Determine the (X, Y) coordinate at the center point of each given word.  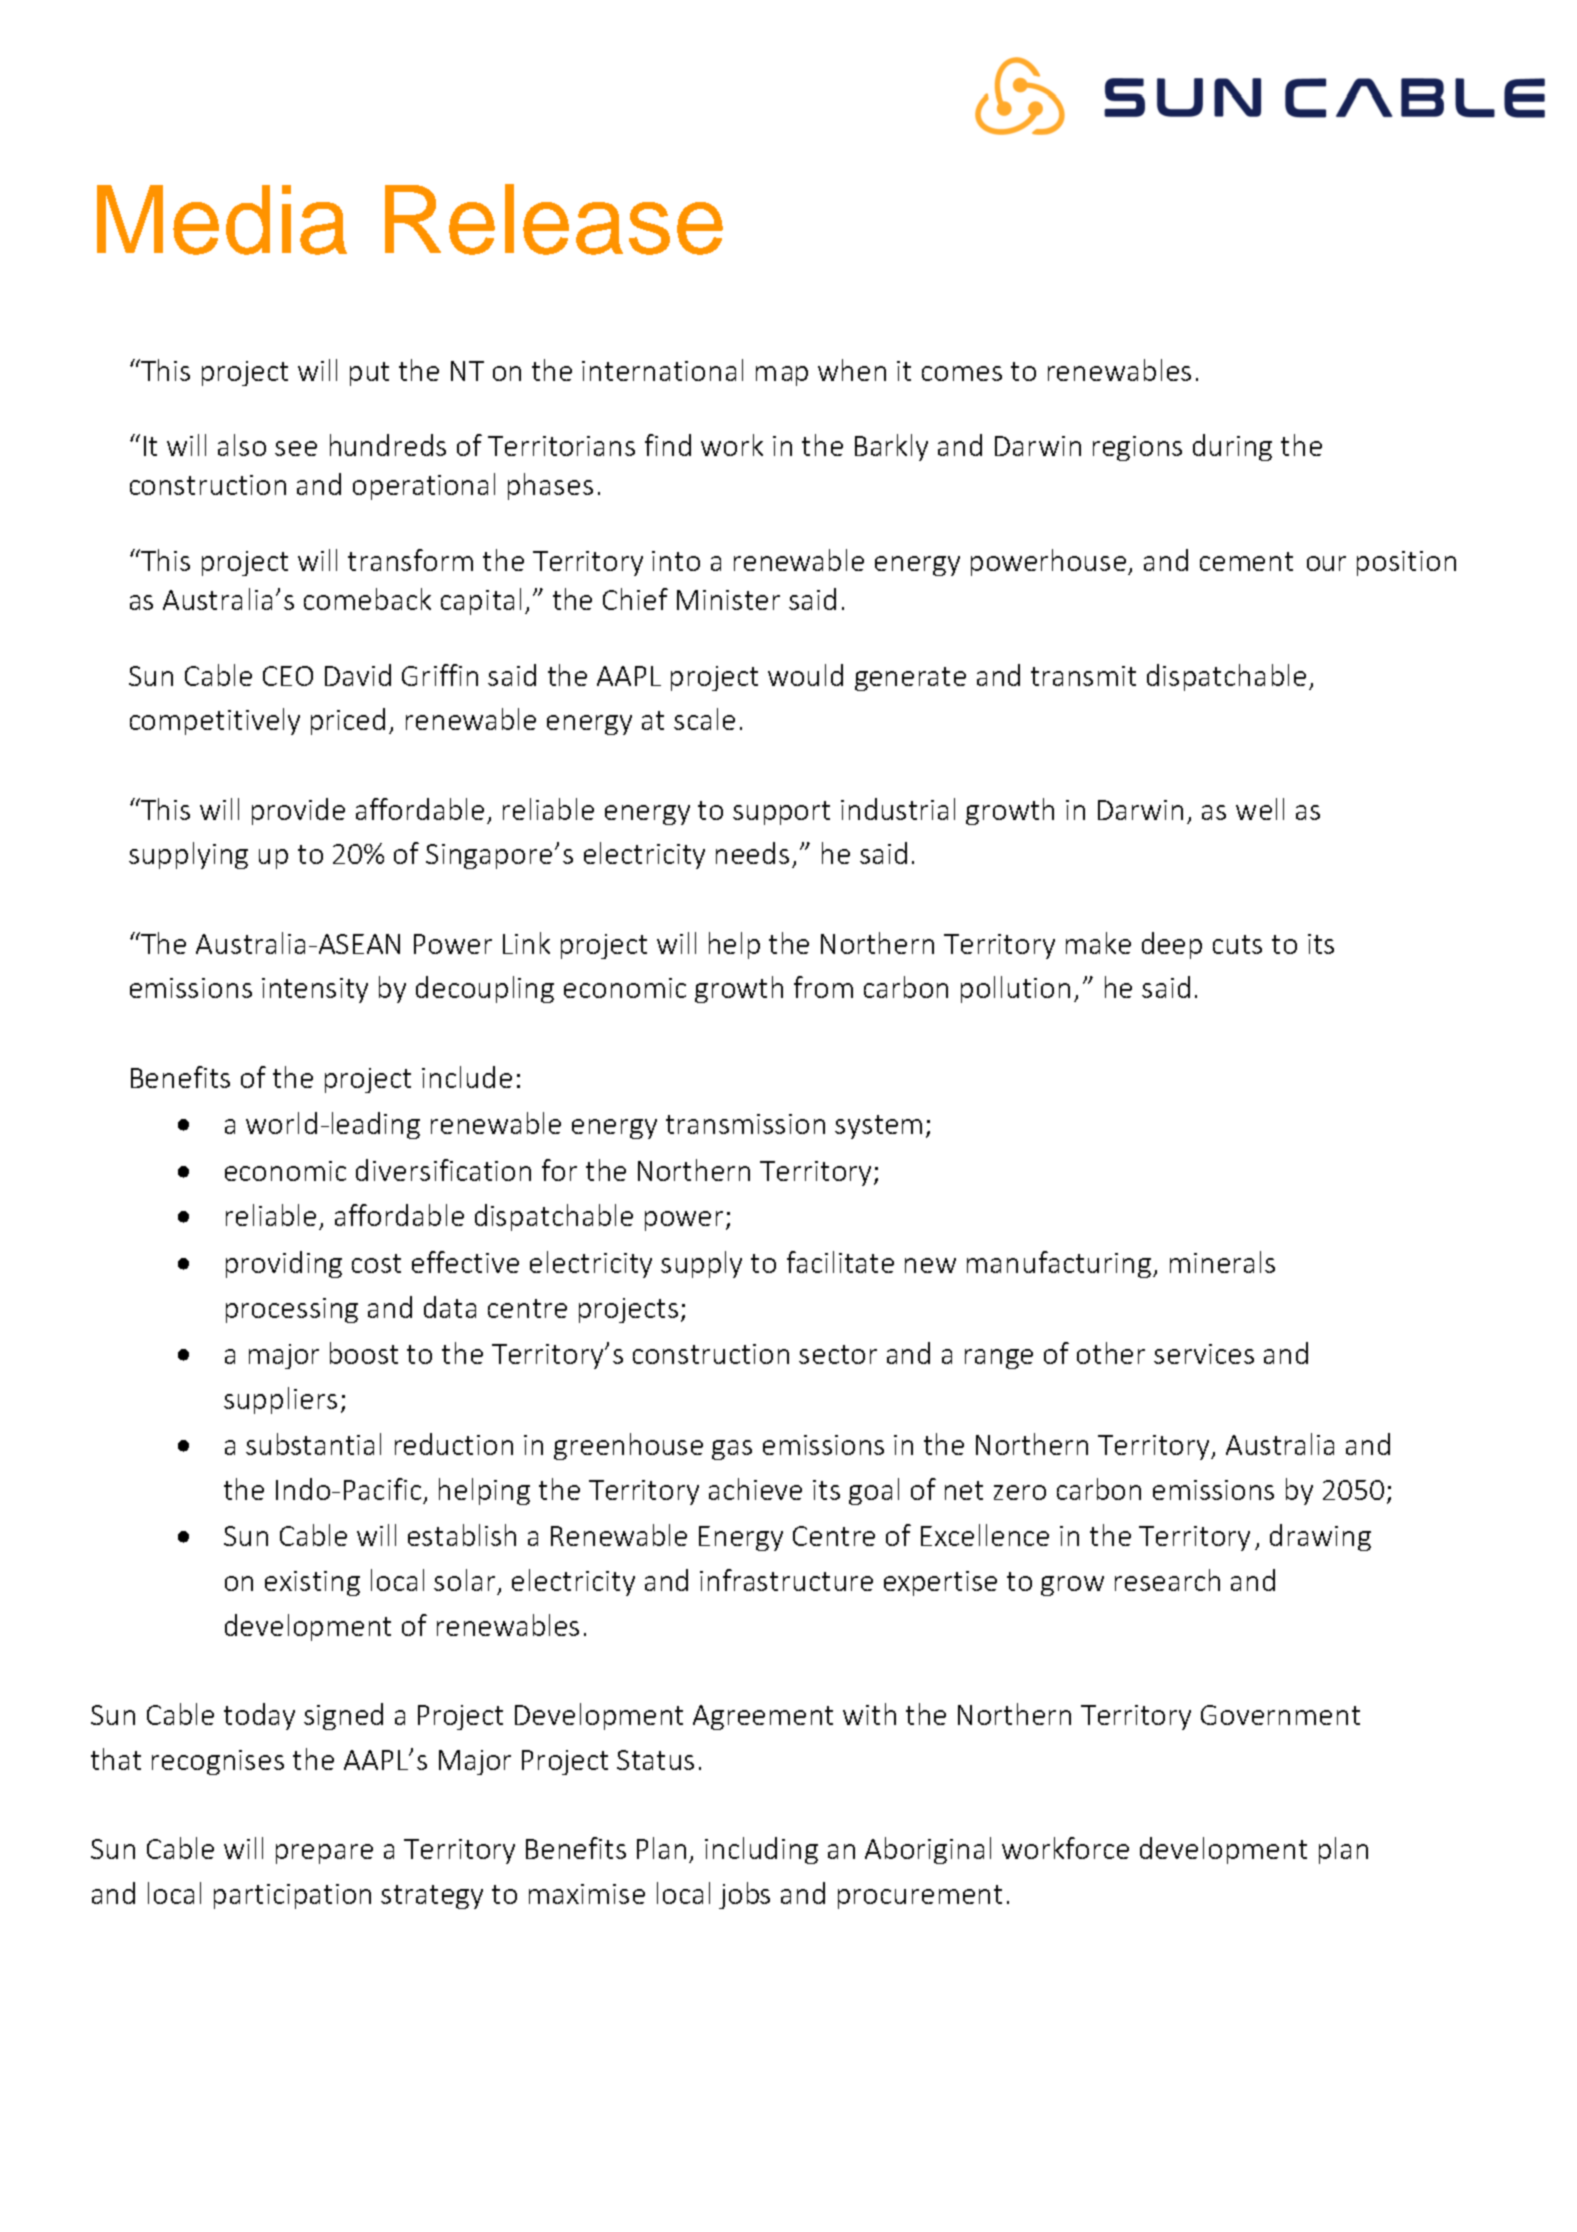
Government (1280, 1715)
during (1232, 447)
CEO (288, 676)
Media (222, 220)
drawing (1320, 1537)
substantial (313, 1444)
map (782, 376)
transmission (745, 1124)
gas (732, 1450)
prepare (324, 1854)
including (761, 1850)
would (805, 675)
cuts (1237, 944)
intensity (315, 990)
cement (1246, 561)
